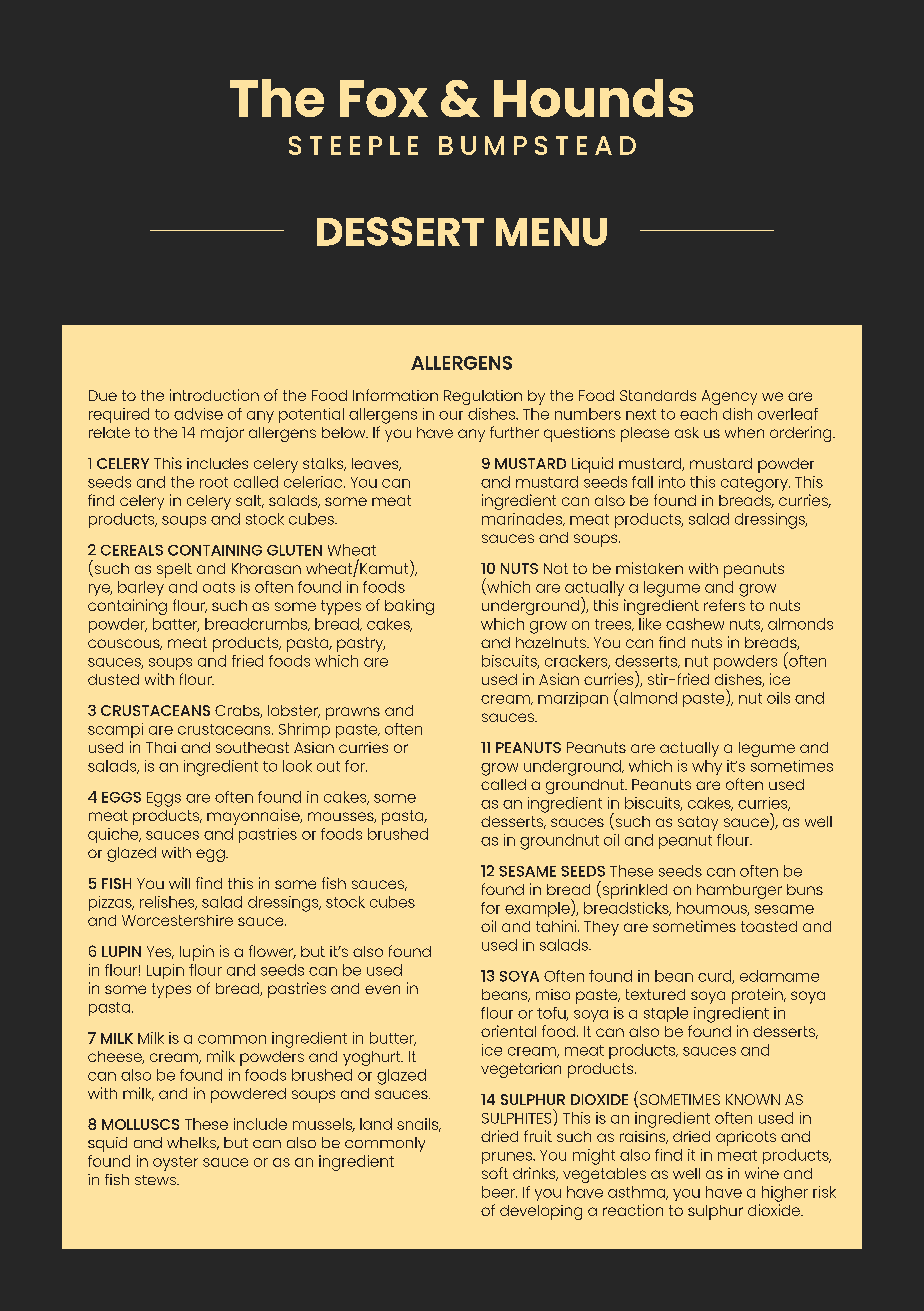 This image has height=1311, width=924. I want to click on stews, so click(156, 1180).
